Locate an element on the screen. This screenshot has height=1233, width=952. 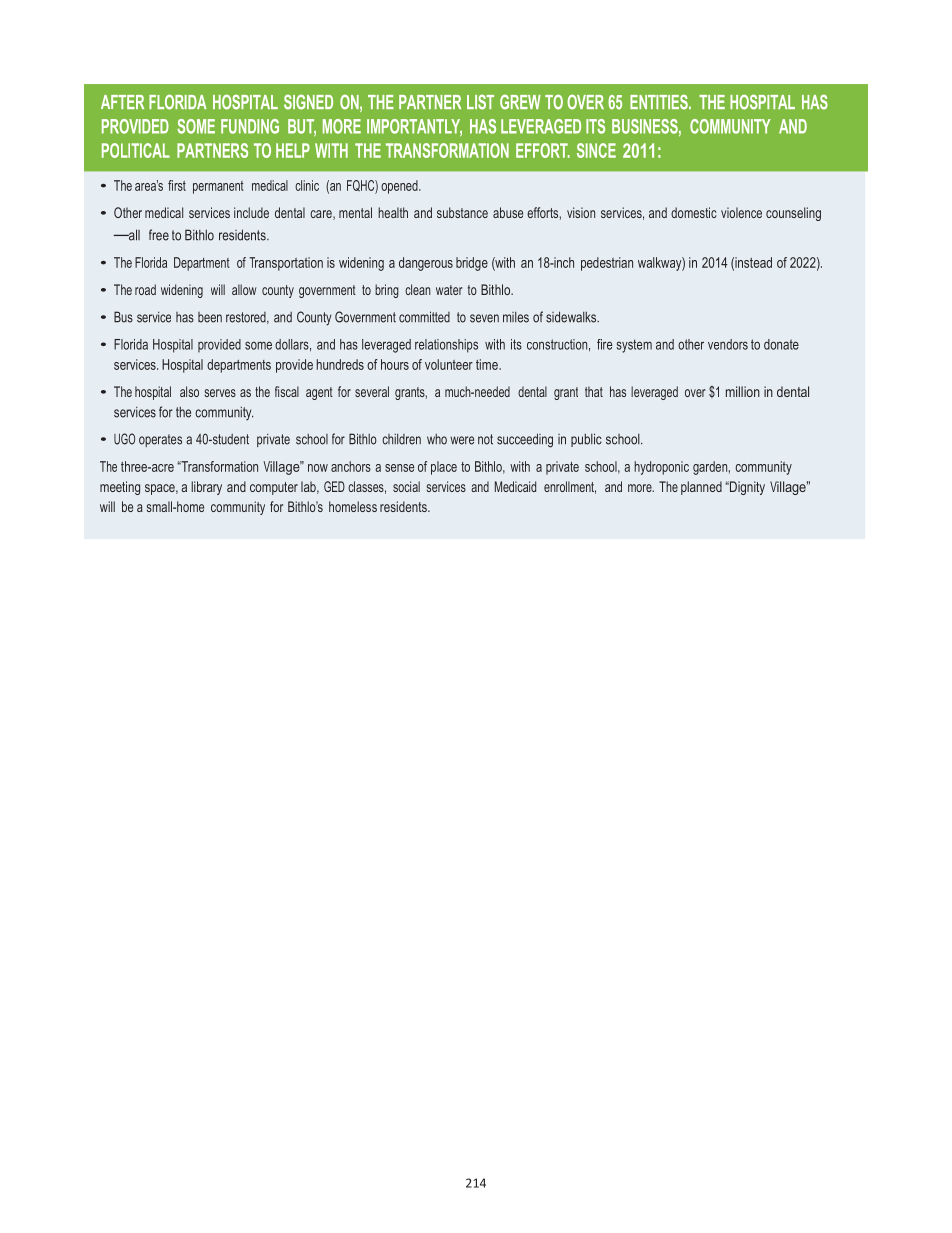
ENTITIES is located at coordinates (660, 102).
